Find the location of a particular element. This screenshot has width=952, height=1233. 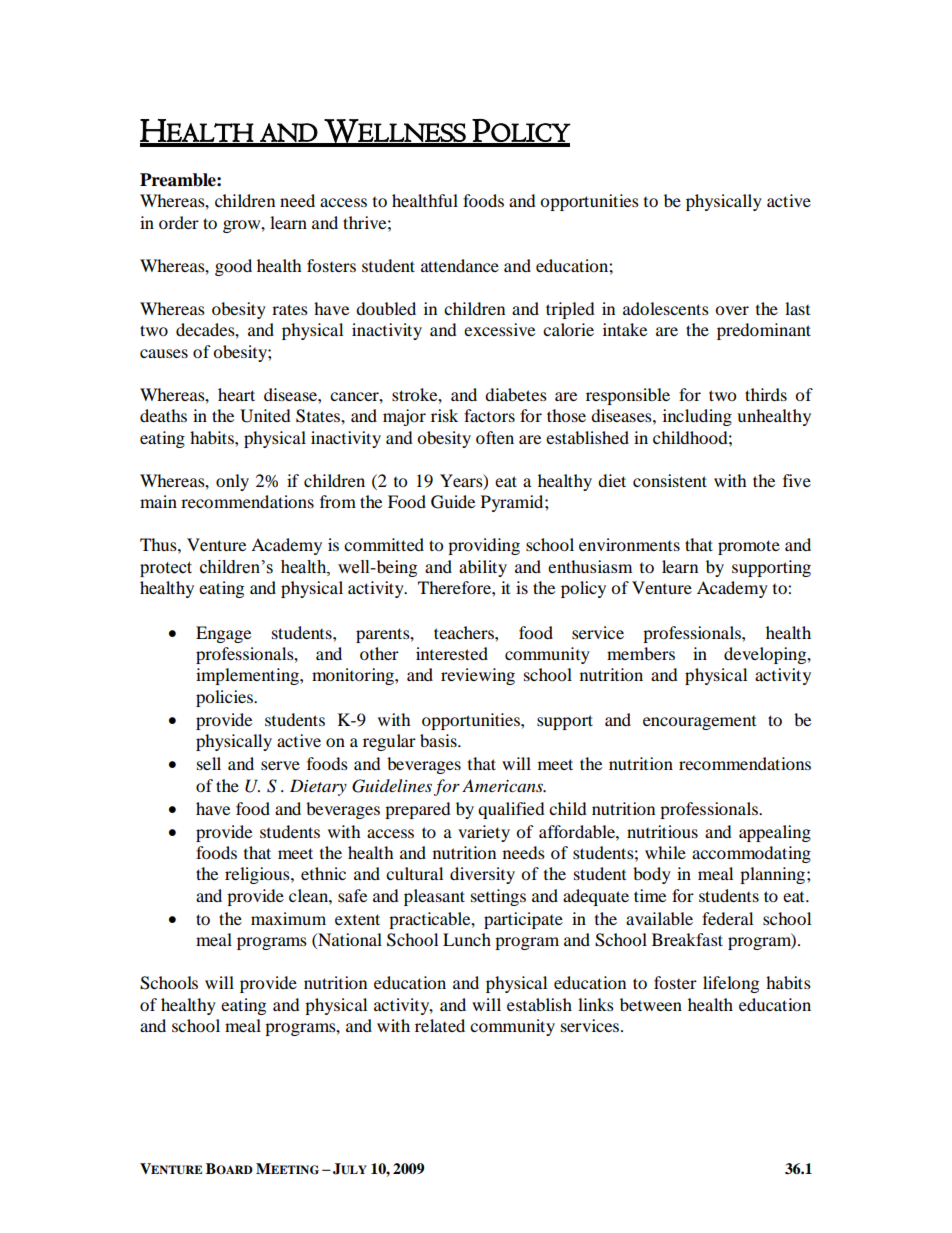

variety is located at coordinates (484, 833).
